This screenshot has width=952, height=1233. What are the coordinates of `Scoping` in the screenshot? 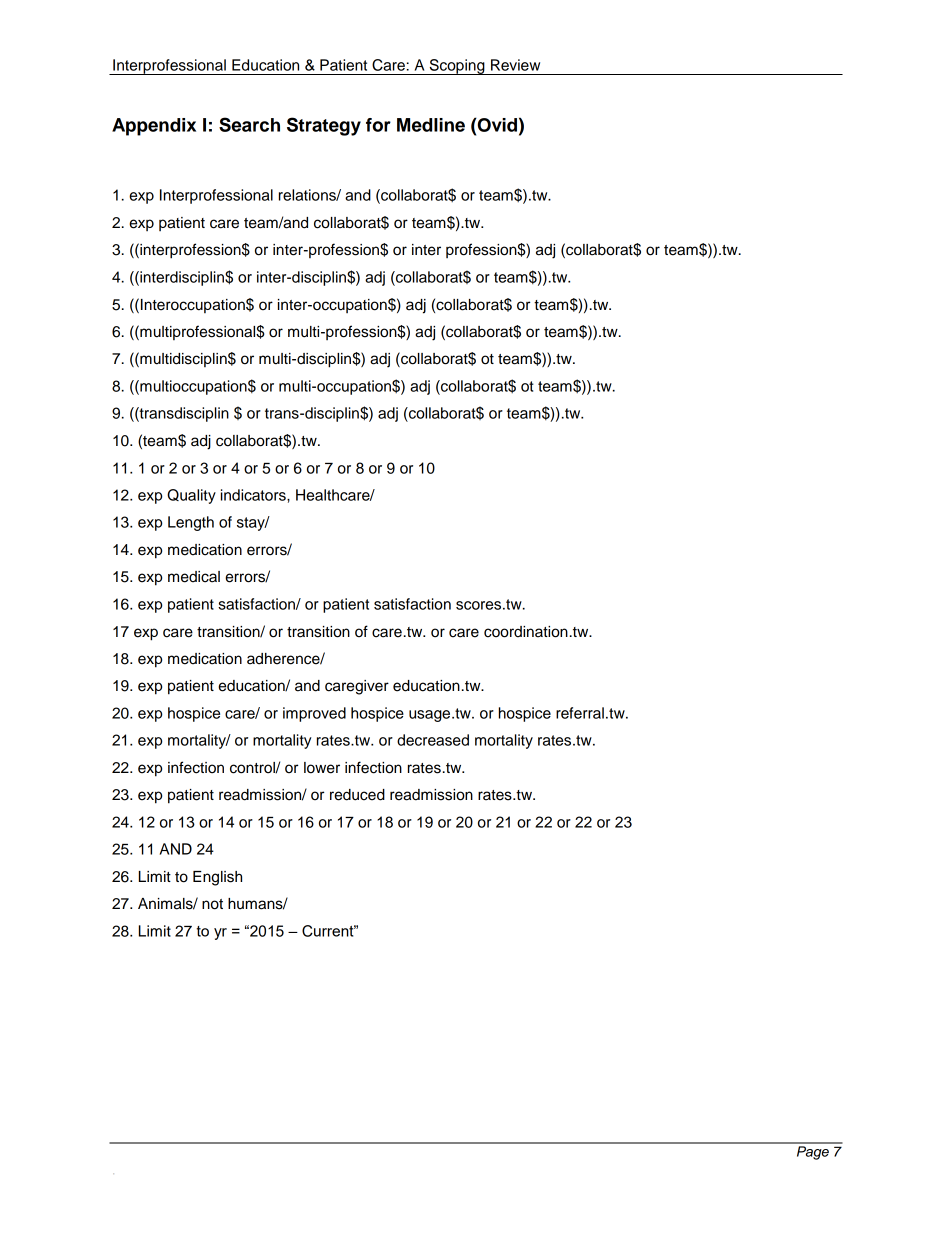 It's located at (457, 67).
